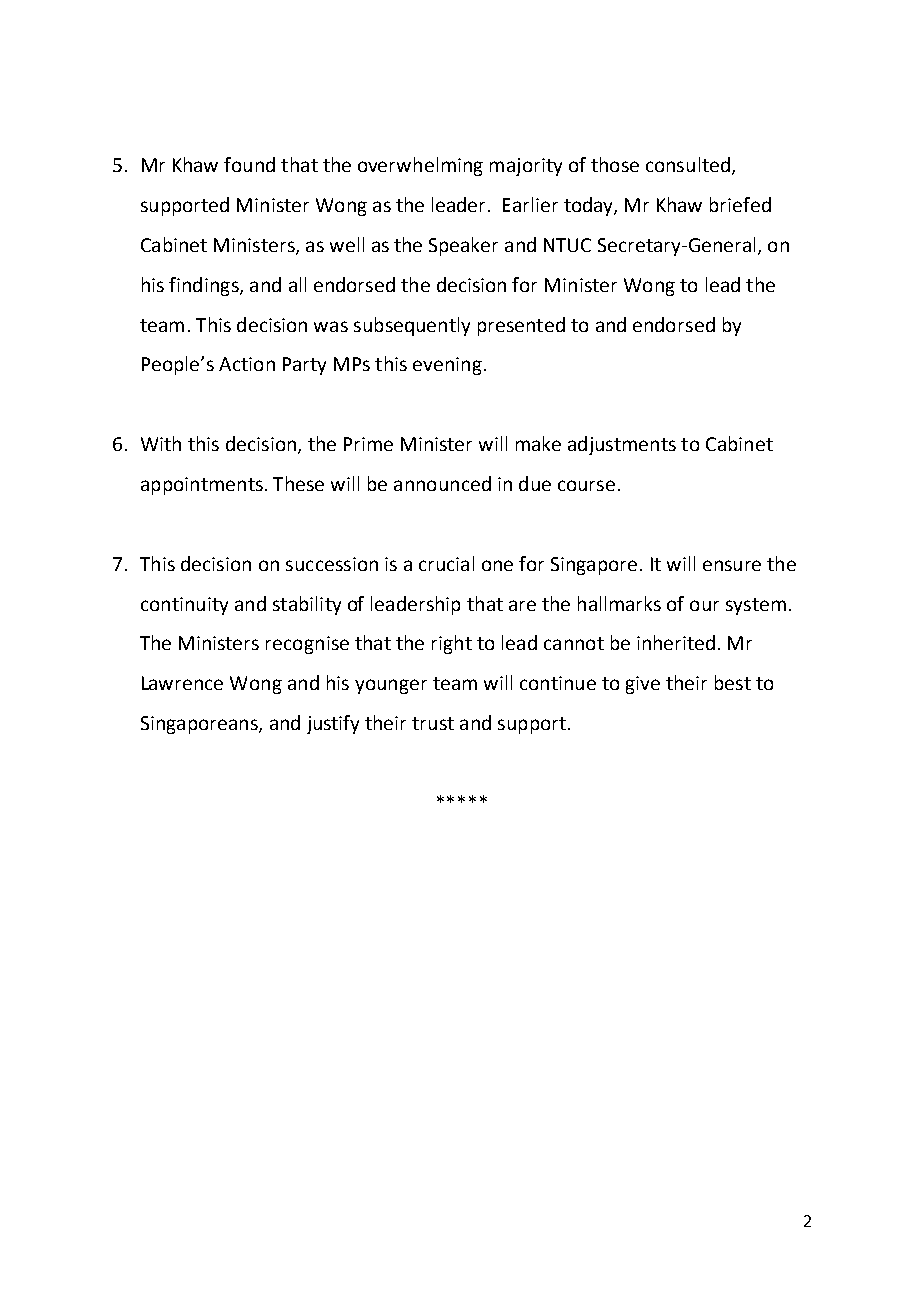  I want to click on findings, so click(205, 286).
